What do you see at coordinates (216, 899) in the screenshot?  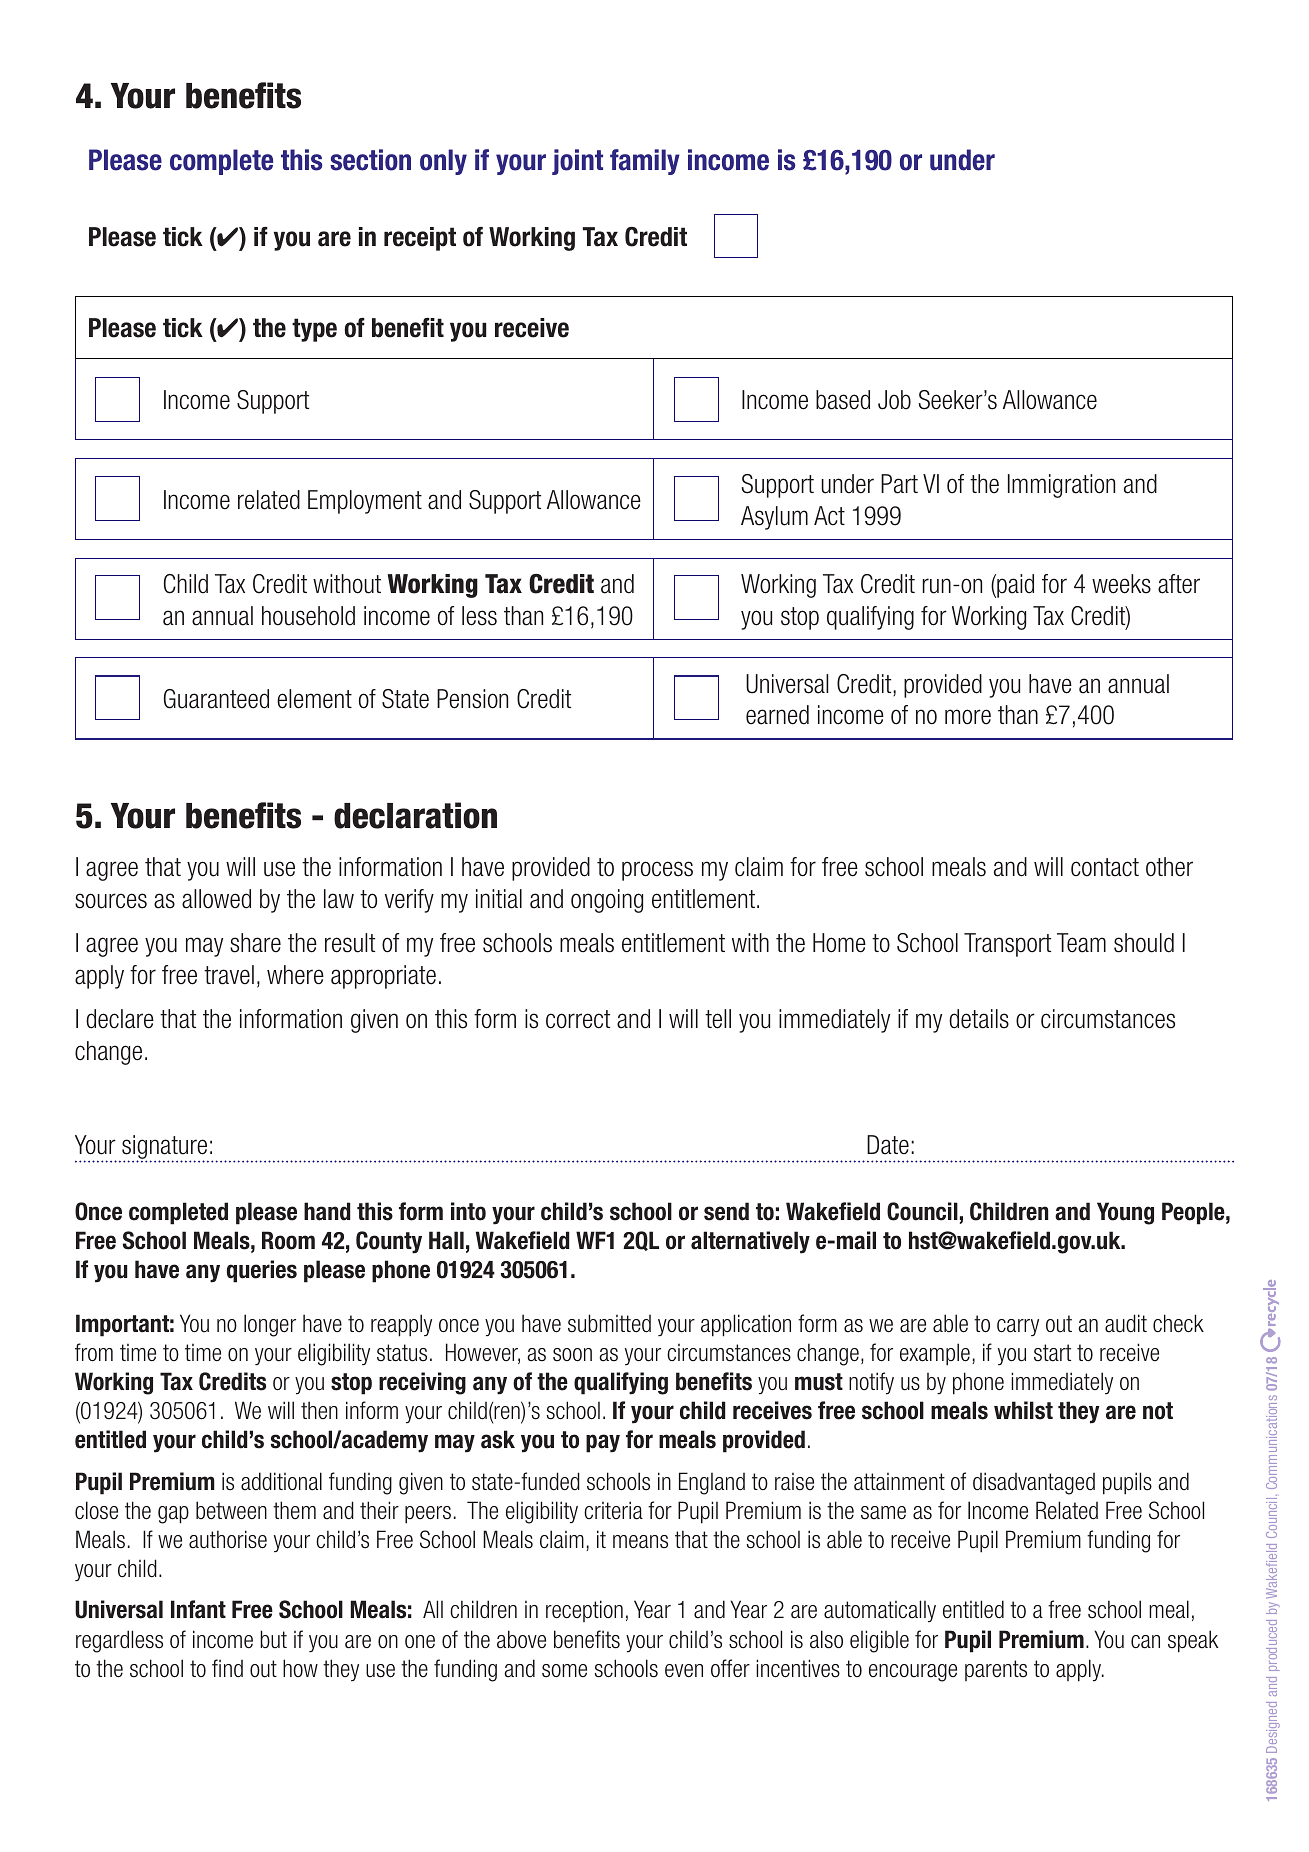 I see `allowed` at bounding box center [216, 899].
